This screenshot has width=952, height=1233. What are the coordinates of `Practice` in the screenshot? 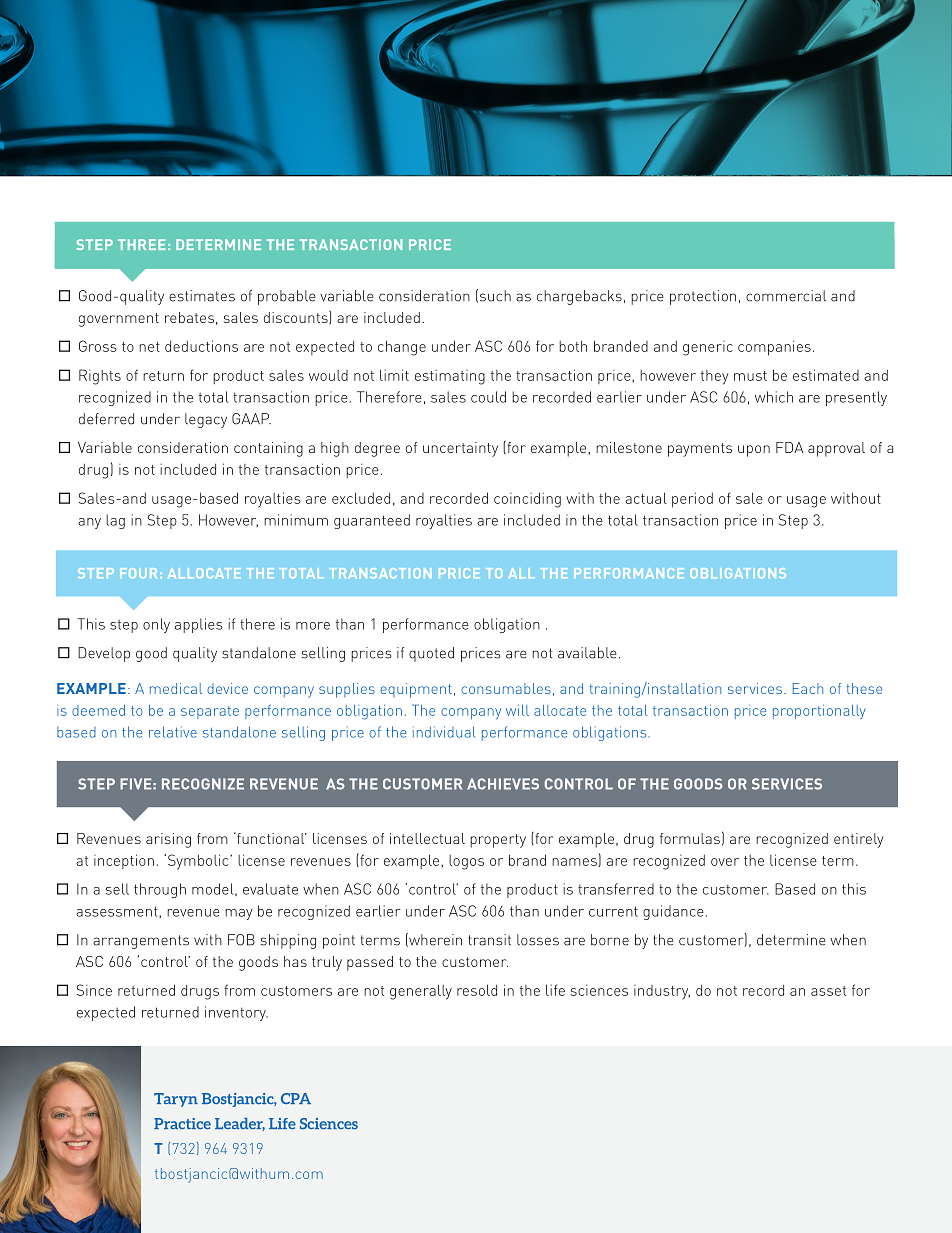 It's located at (182, 1123).
